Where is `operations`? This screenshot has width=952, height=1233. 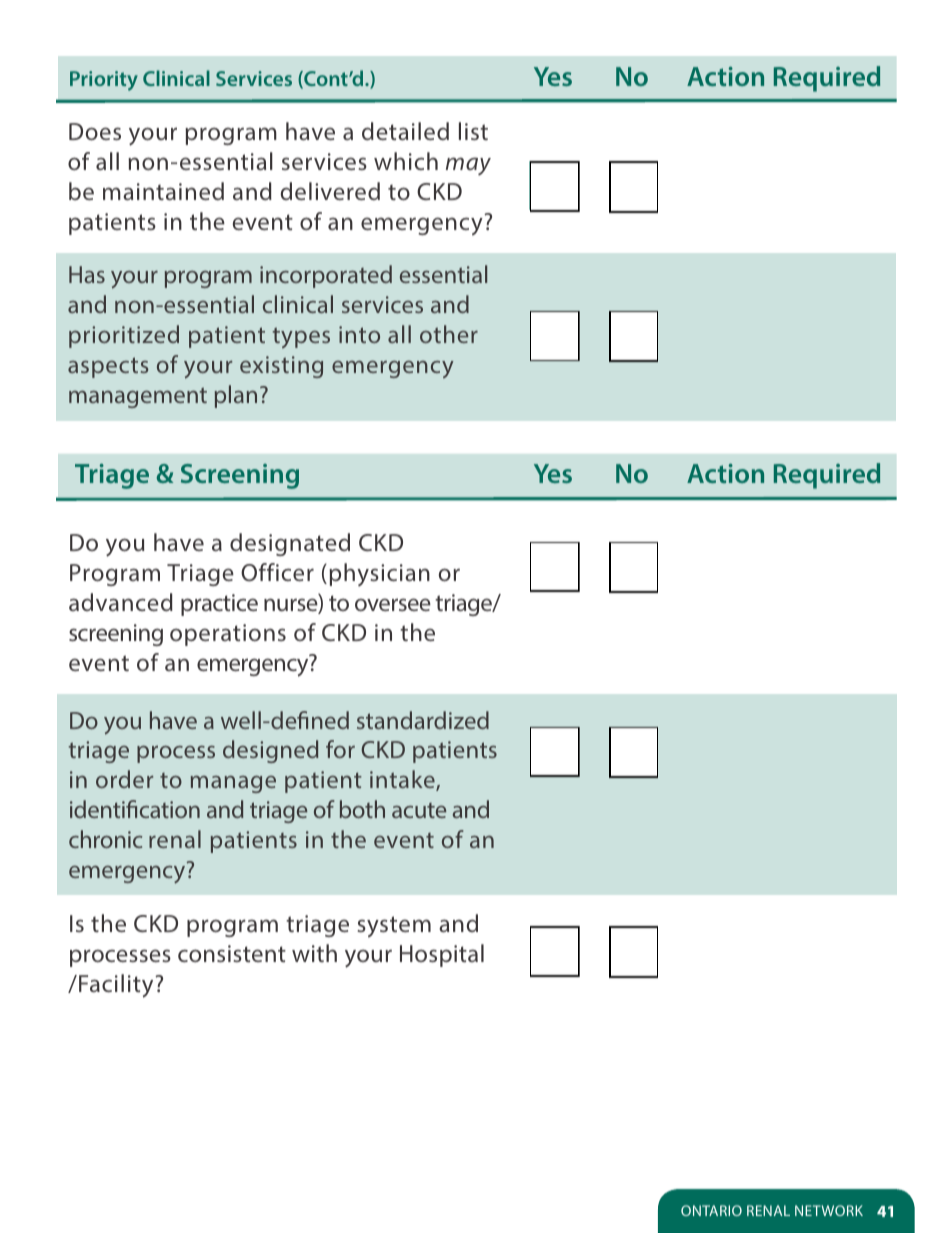
operations is located at coordinates (228, 635).
